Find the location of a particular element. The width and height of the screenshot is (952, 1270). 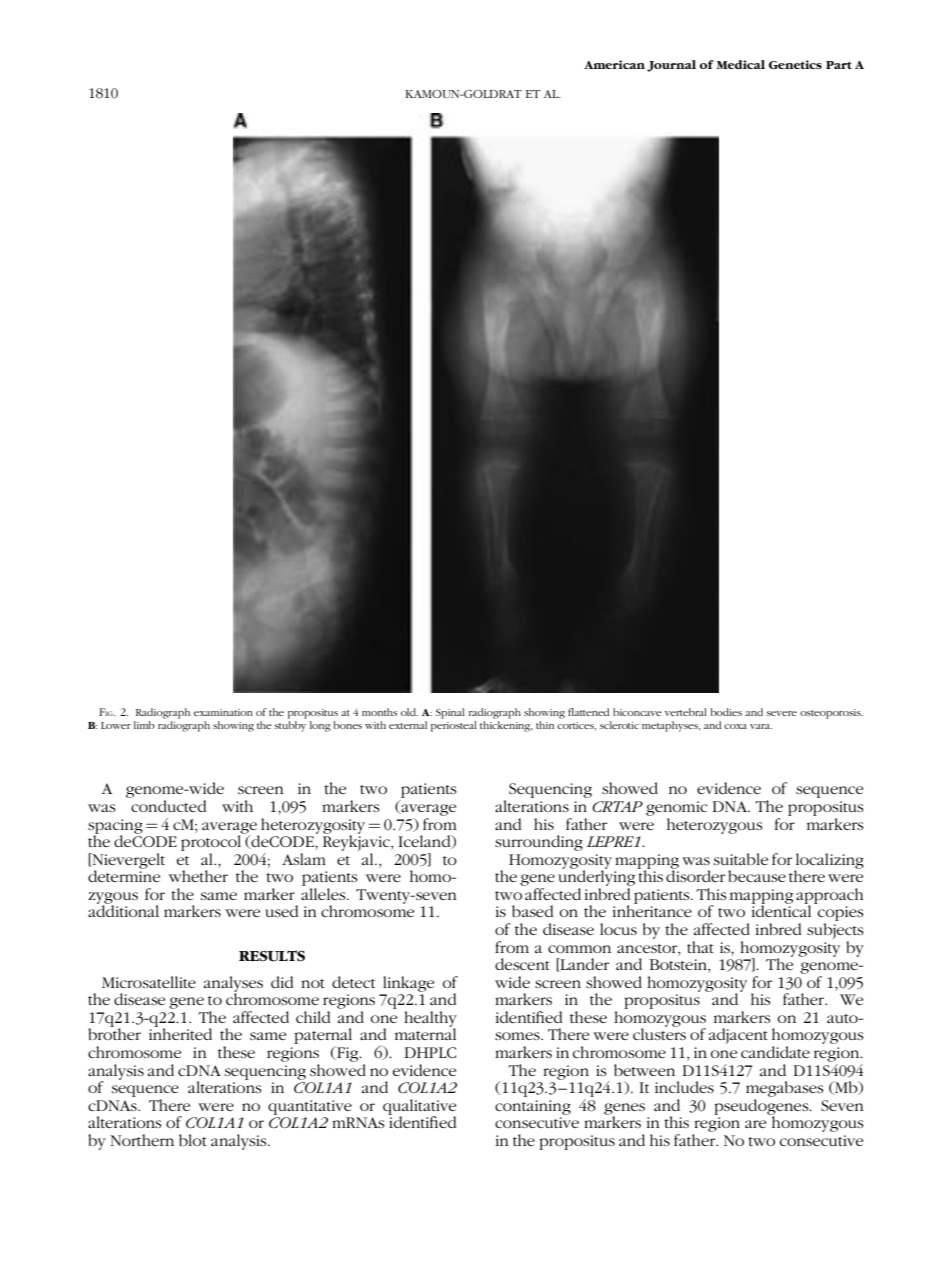

examination is located at coordinates (223, 712).
